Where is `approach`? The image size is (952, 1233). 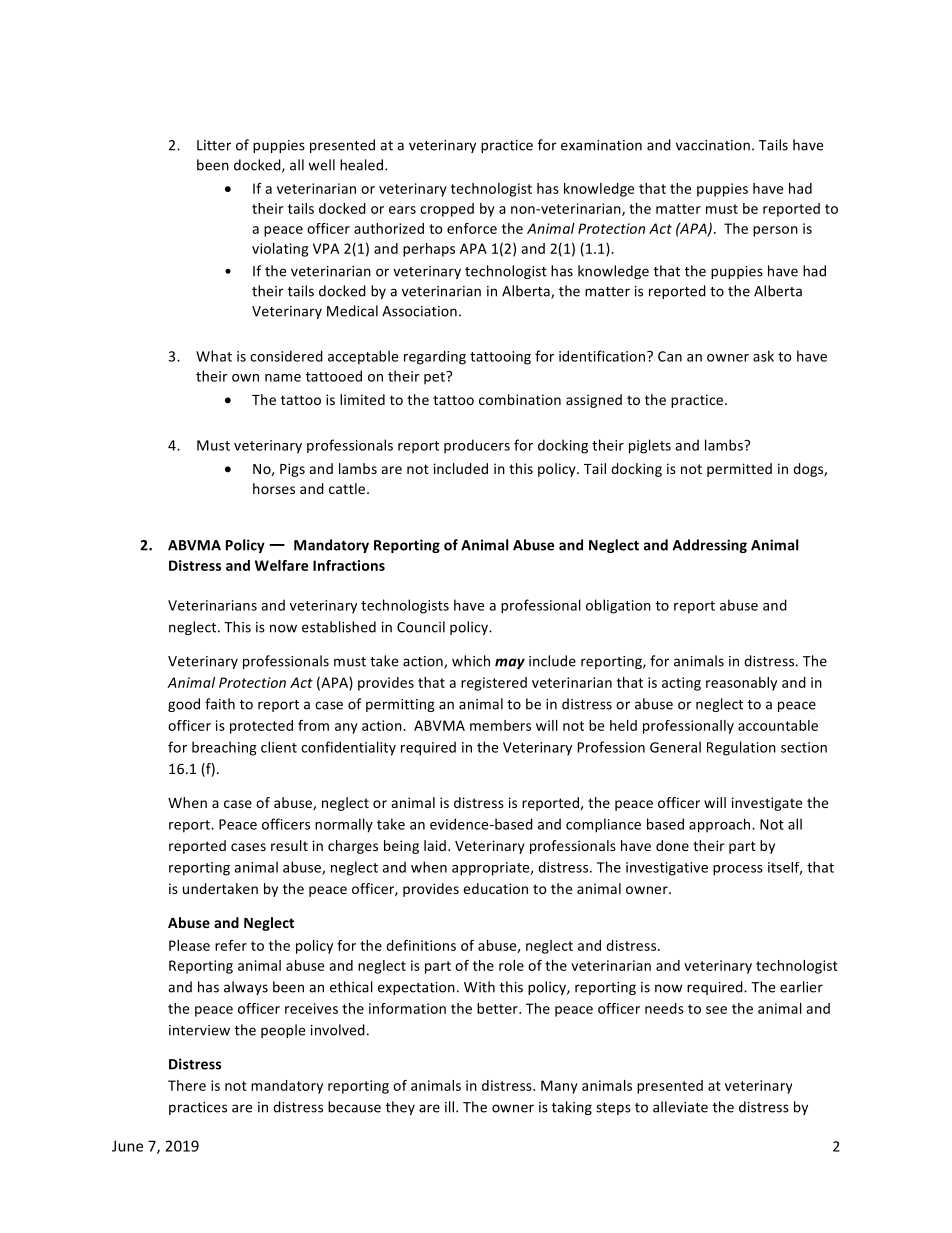 approach is located at coordinates (721, 825).
